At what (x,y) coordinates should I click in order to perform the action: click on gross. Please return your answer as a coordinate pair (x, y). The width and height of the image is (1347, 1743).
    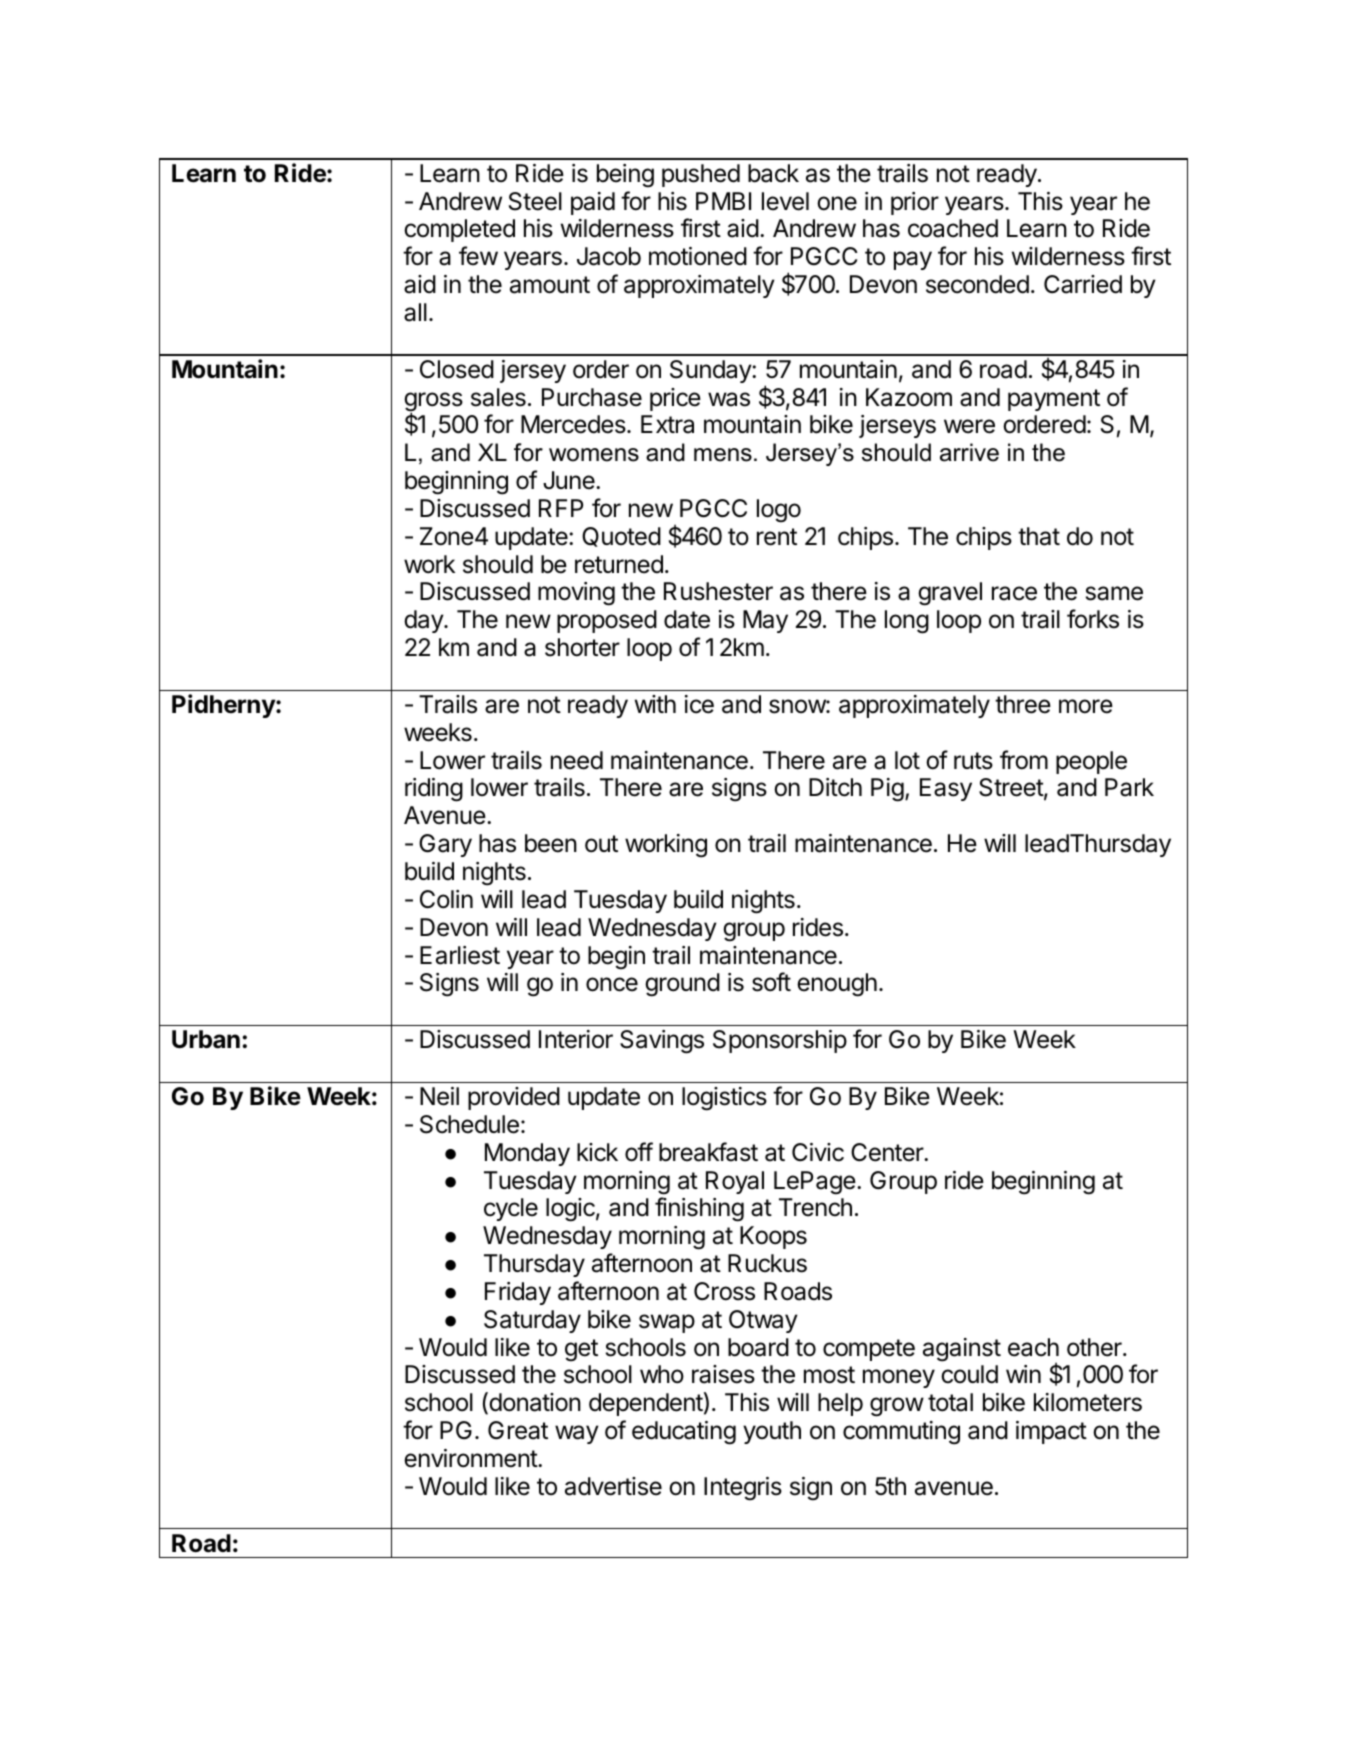
    Looking at the image, I should click on (433, 403).
